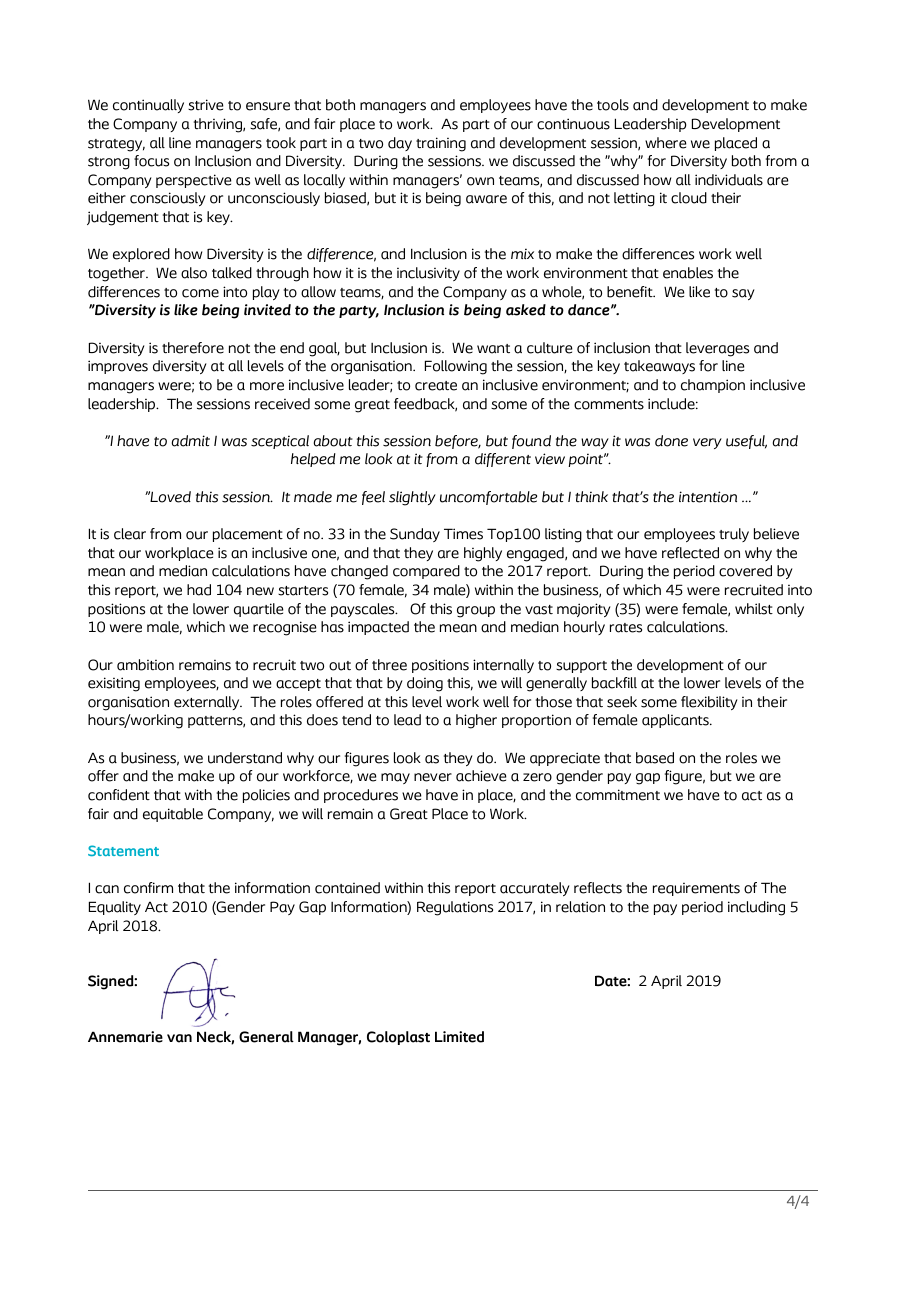 The image size is (924, 1308). Describe the element at coordinates (666, 143) in the document. I see `where` at that location.
